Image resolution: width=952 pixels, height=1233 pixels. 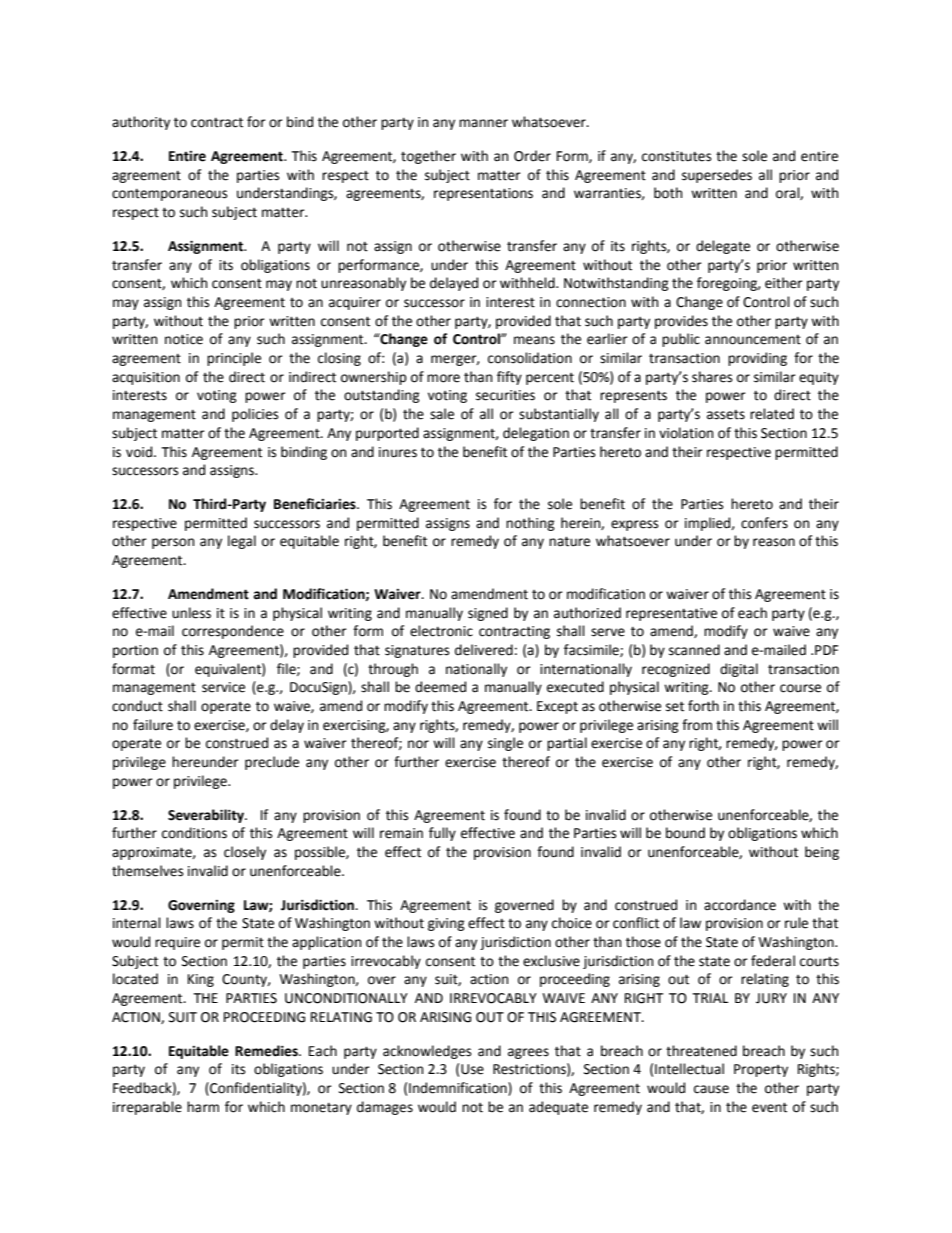 I want to click on bound, so click(x=685, y=833).
